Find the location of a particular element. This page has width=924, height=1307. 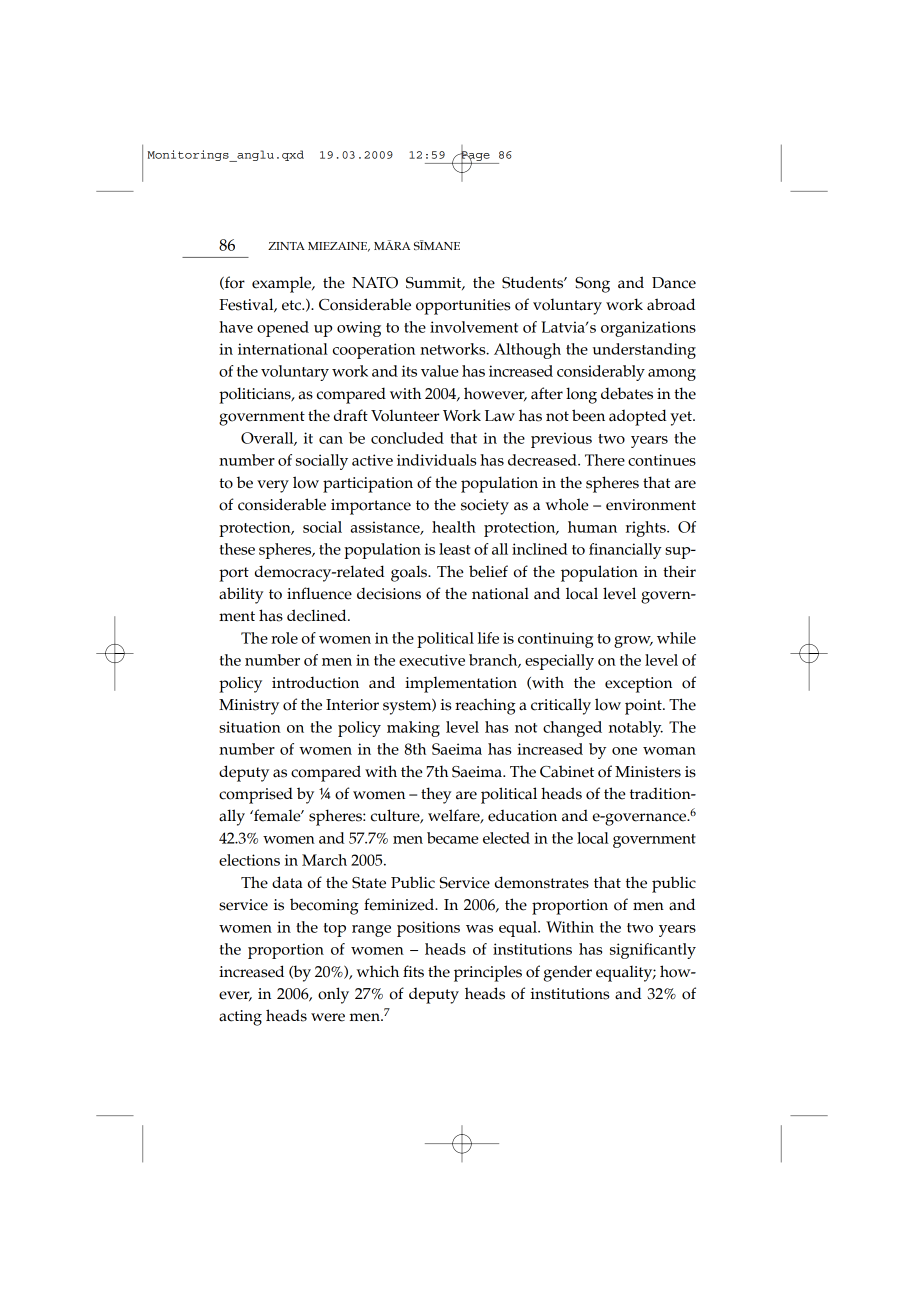

grow is located at coordinates (633, 642).
